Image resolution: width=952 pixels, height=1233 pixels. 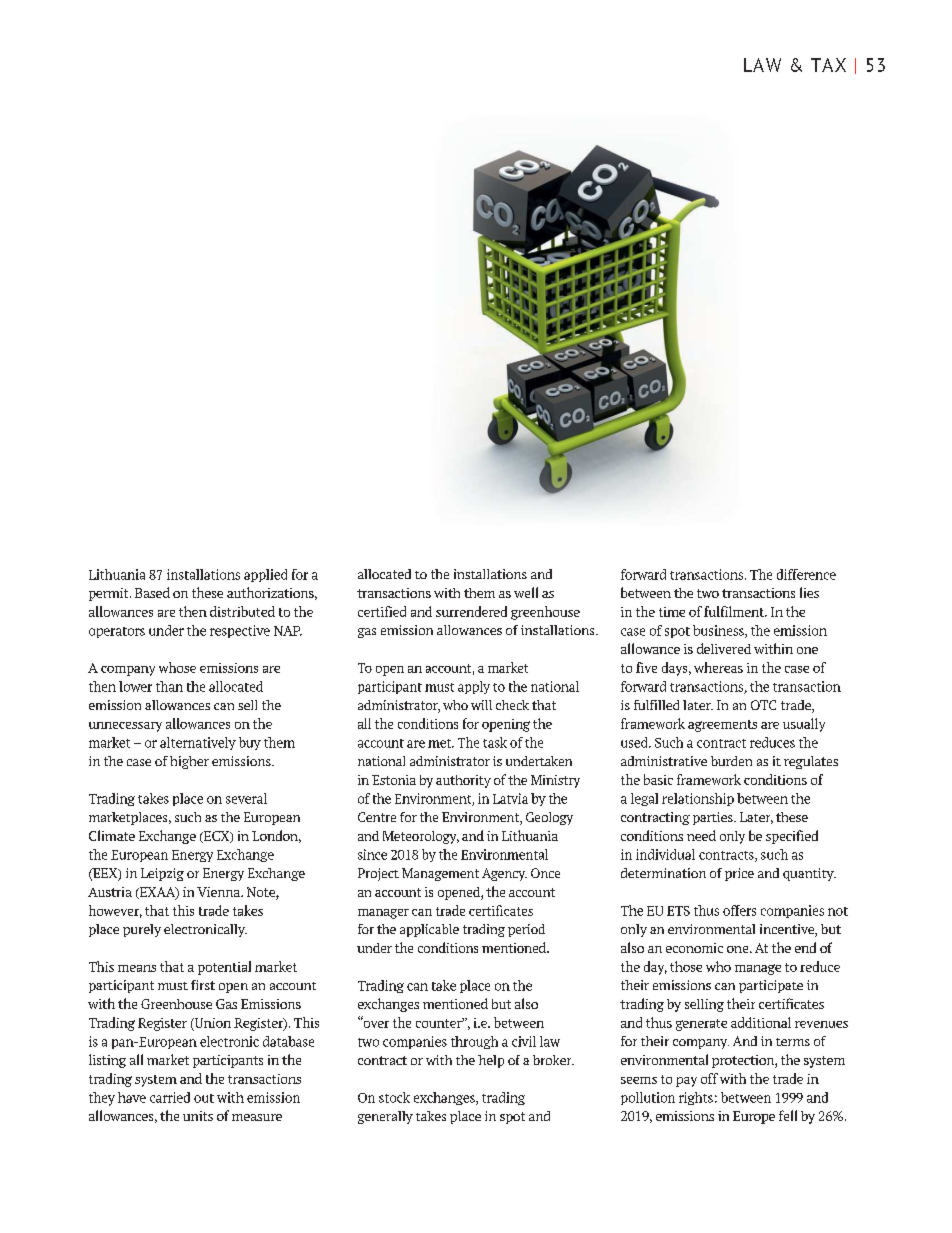 I want to click on out, so click(x=204, y=1098).
